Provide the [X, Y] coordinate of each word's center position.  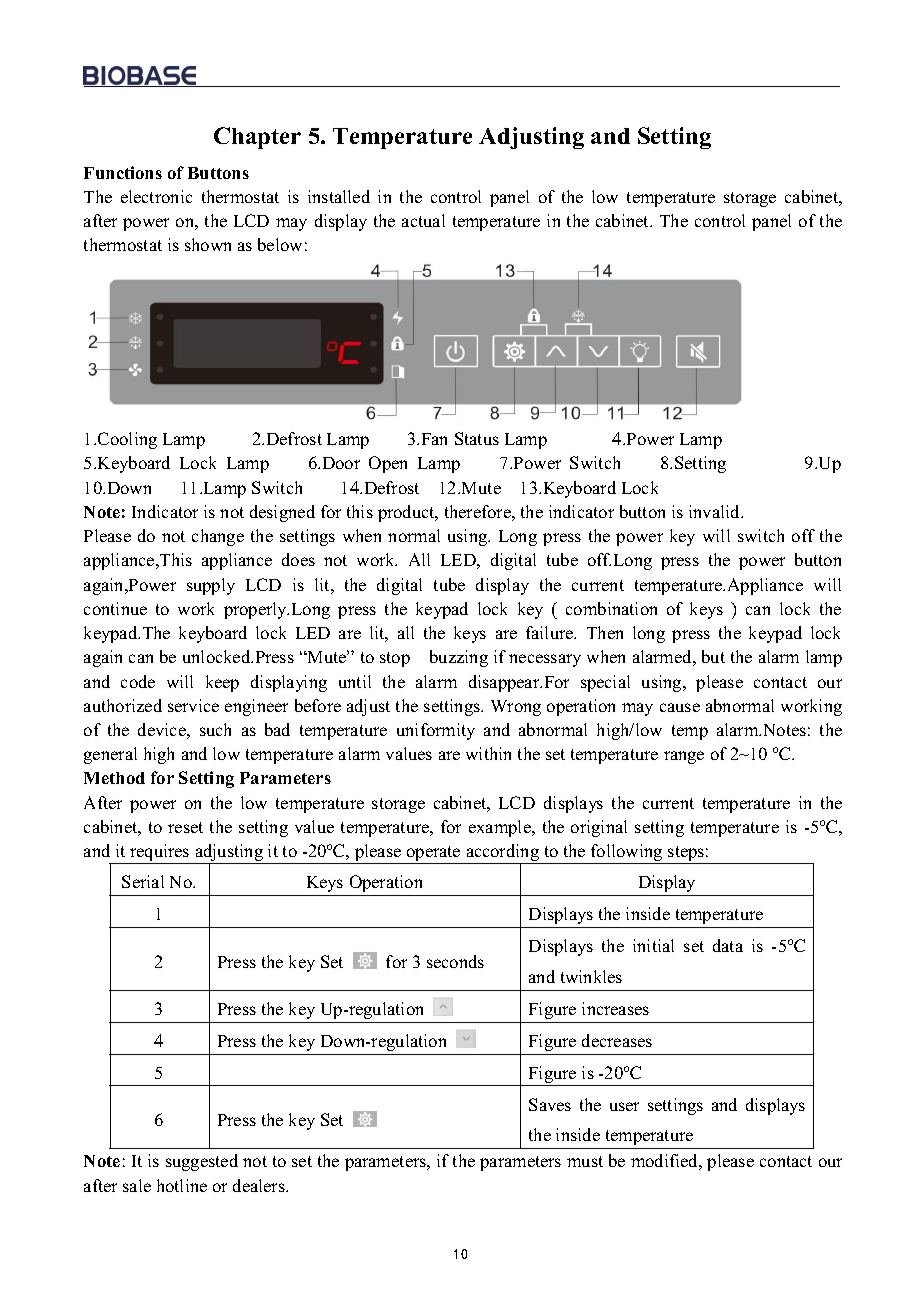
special [605, 683]
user [624, 1106]
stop [395, 659]
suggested [202, 1162]
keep [222, 683]
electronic [156, 196]
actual [423, 220]
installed [339, 196]
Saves [550, 1104]
